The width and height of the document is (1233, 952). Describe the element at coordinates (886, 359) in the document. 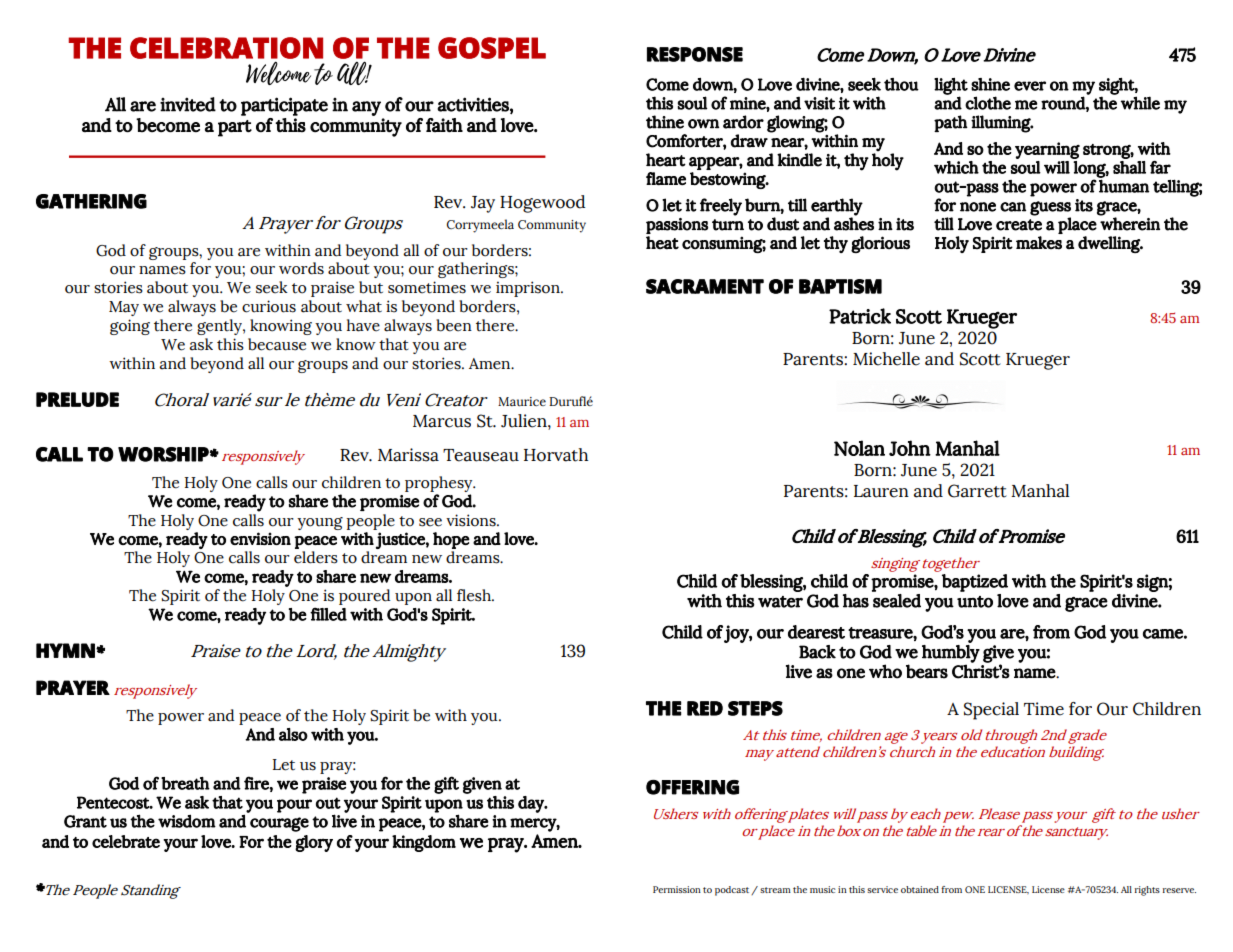

I see `Michelle` at that location.
